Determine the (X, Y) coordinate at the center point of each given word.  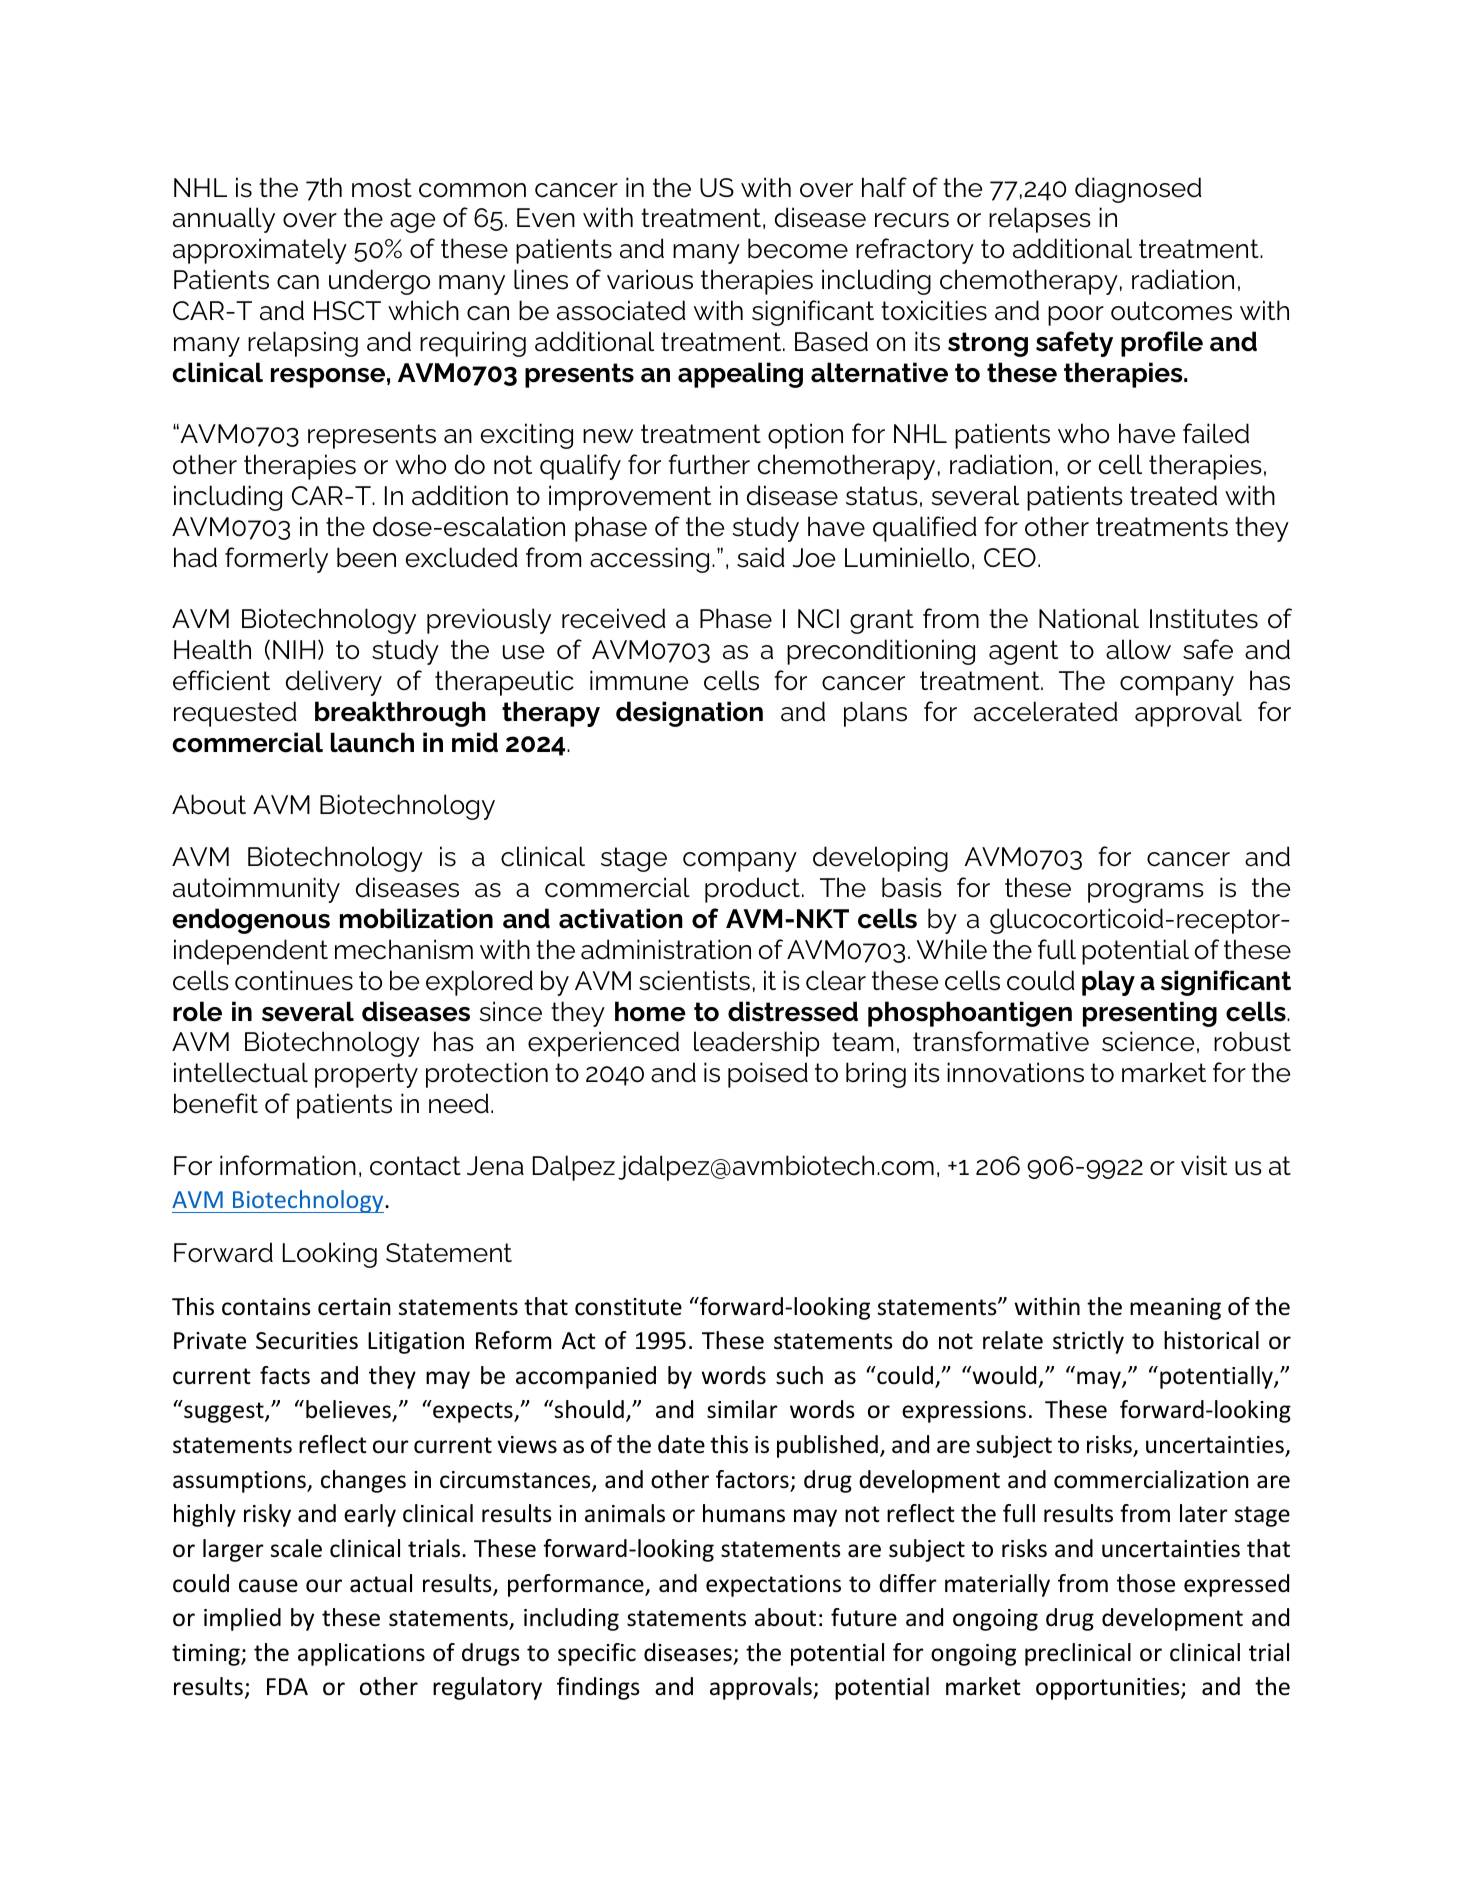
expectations (773, 1586)
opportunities (1109, 1689)
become (798, 248)
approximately (260, 251)
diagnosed (1138, 190)
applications (361, 1654)
